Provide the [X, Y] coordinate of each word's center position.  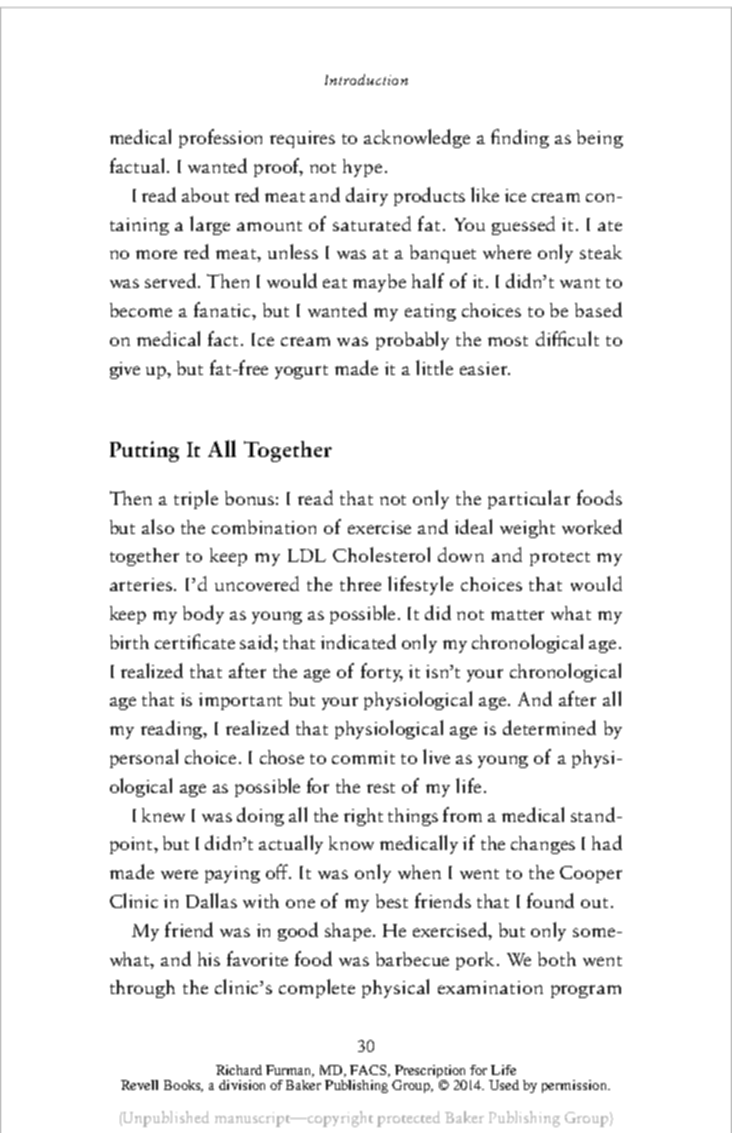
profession [220, 138]
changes [543, 845]
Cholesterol [381, 554]
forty [382, 672]
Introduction [366, 79]
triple [196, 499]
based [598, 309]
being [600, 139]
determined [549, 727]
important [240, 701]
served [172, 280]
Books [183, 1086]
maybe [379, 283]
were [179, 874]
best [392, 901]
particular [529, 499]
